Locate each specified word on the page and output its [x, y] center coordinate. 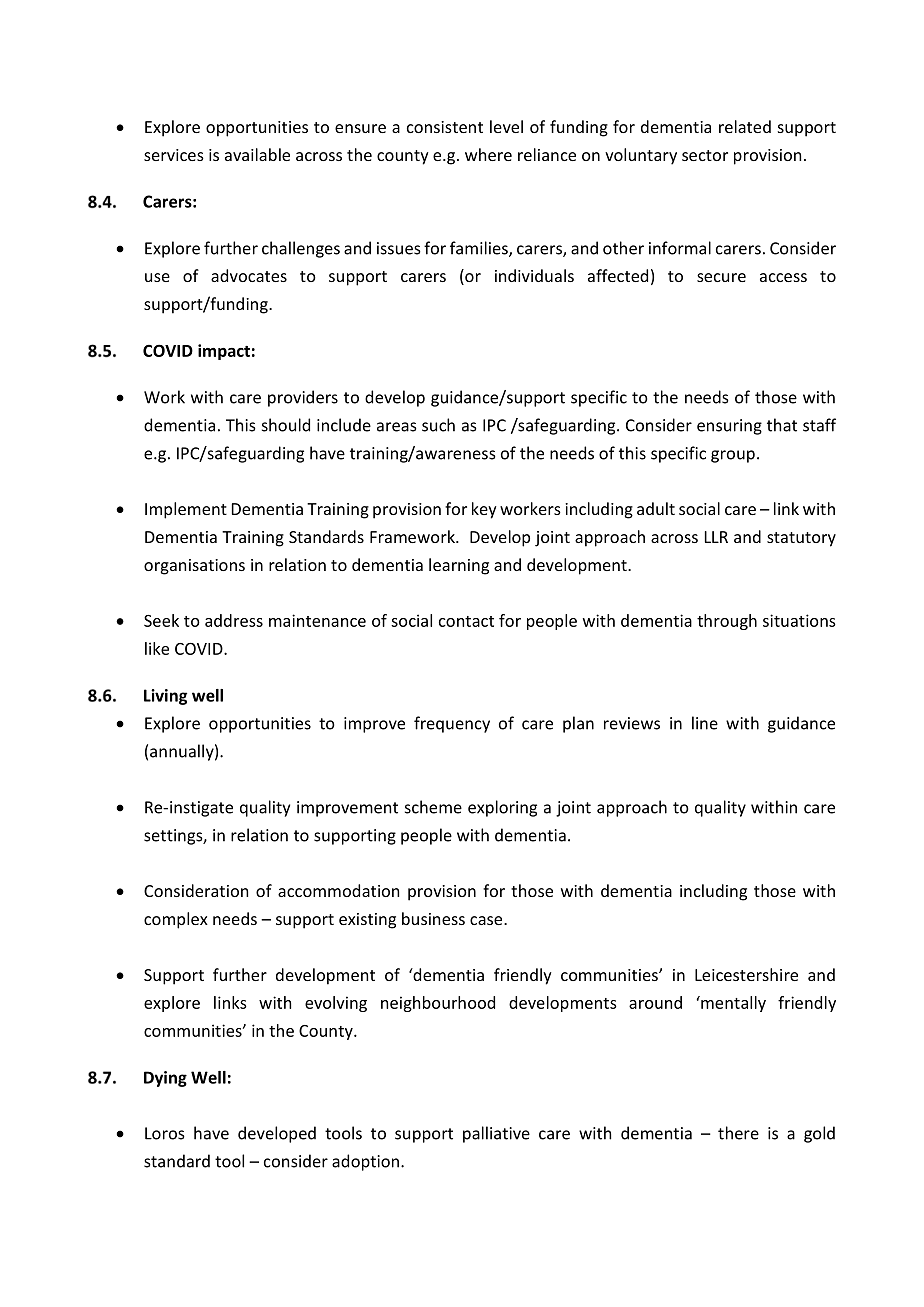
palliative [496, 1134]
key [484, 510]
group [733, 456]
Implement [186, 510]
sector [705, 155]
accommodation [338, 890]
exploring [502, 808]
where [488, 154]
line [705, 723]
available [257, 154]
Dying [165, 1079]
